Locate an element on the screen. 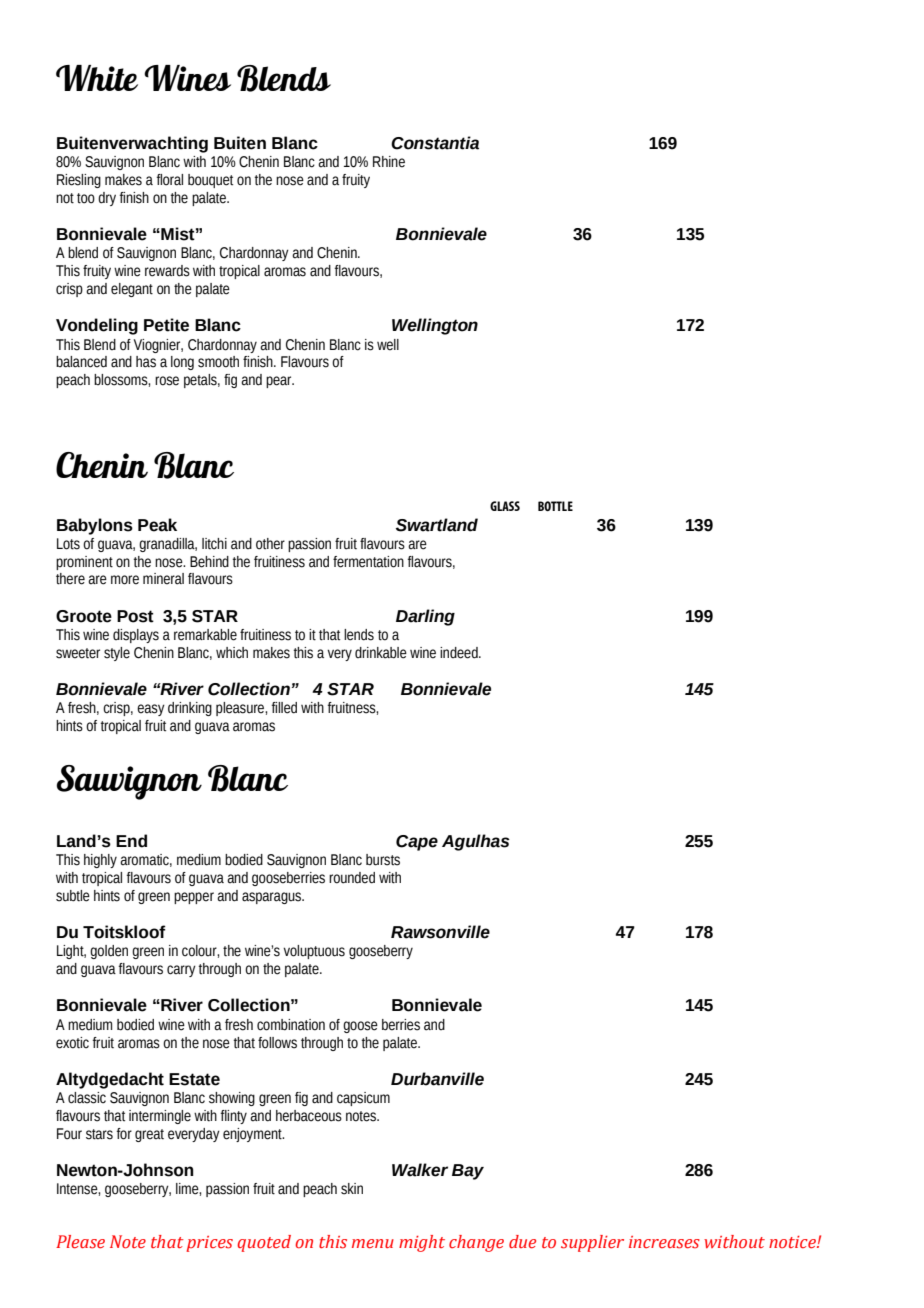 Image resolution: width=924 pixels, height=1308 pixels. highly is located at coordinates (100, 861).
